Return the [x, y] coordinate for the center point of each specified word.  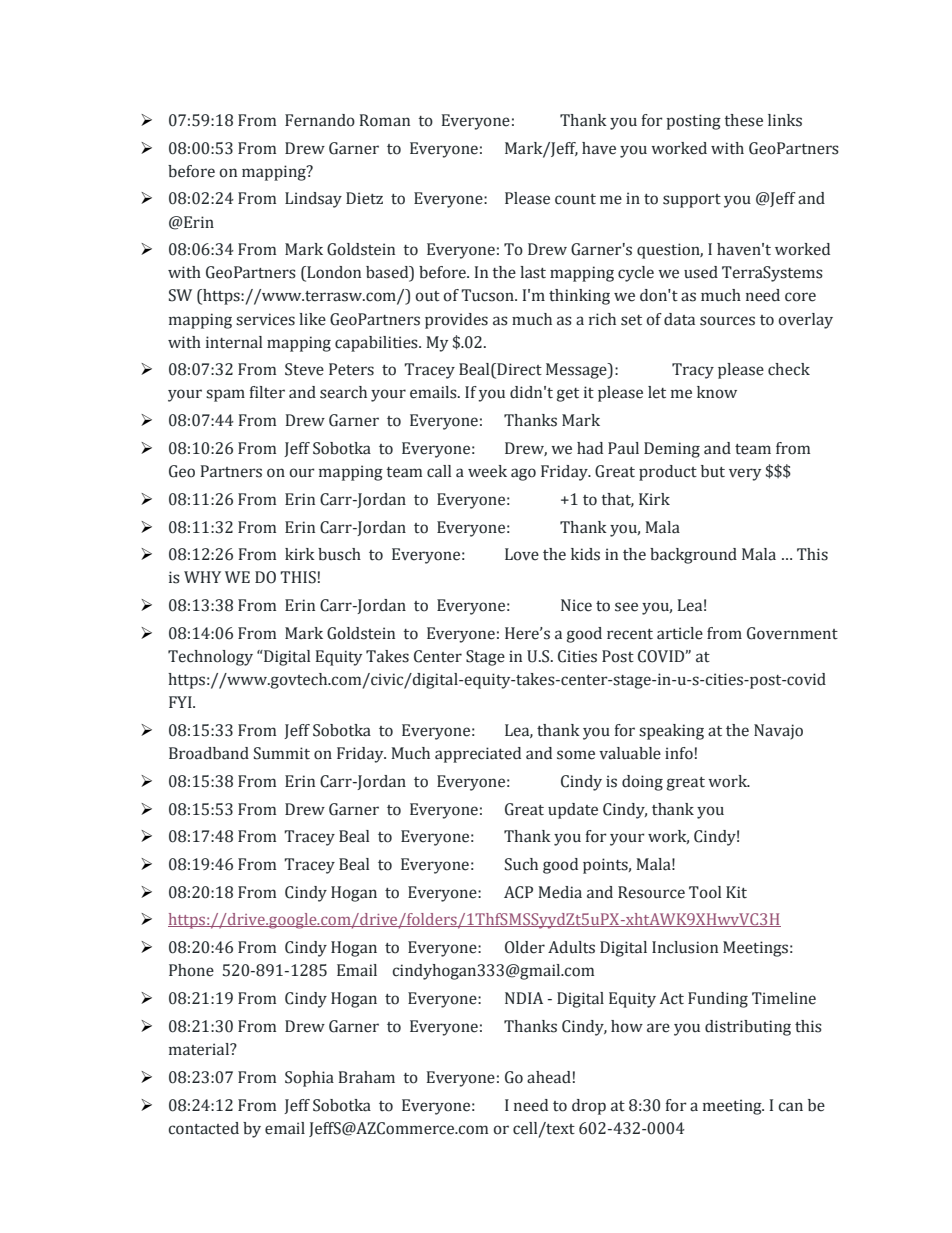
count [575, 199]
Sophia [309, 1079]
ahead [549, 1077]
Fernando [320, 120]
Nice [576, 605]
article [680, 633]
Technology [210, 658]
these [743, 120]
